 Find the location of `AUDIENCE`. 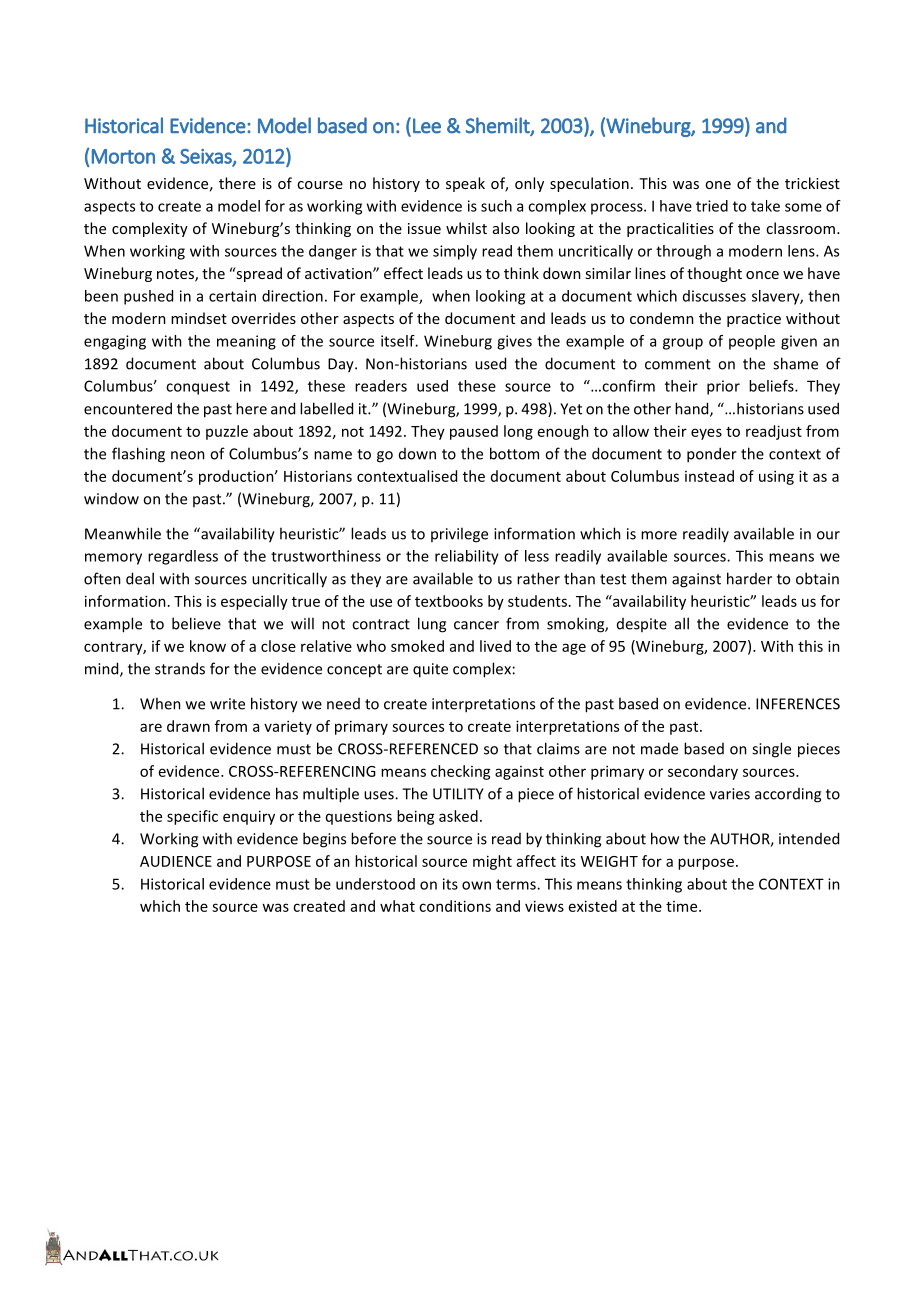

AUDIENCE is located at coordinates (176, 861).
